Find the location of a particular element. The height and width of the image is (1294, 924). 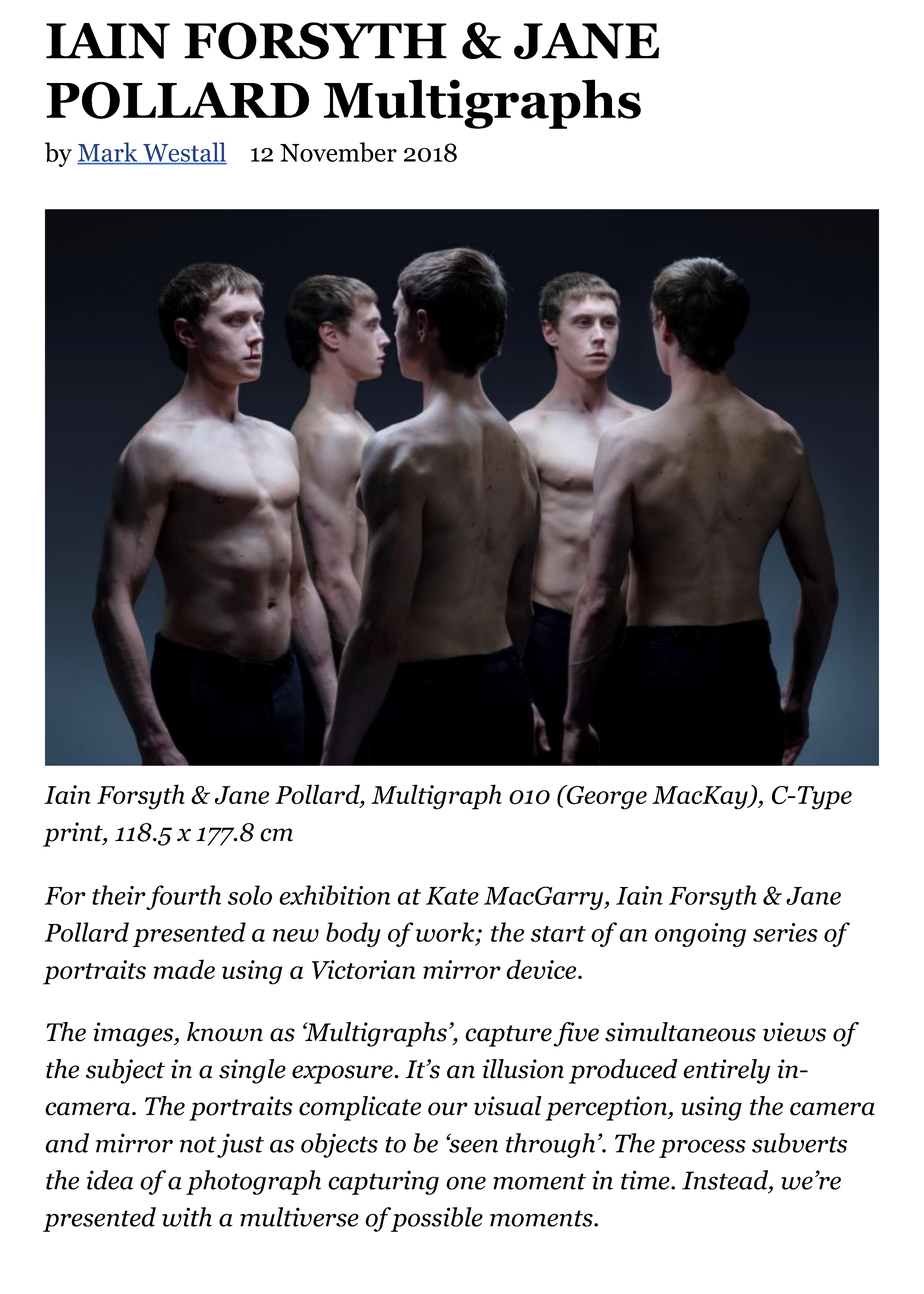

idea is located at coordinates (110, 1180).
